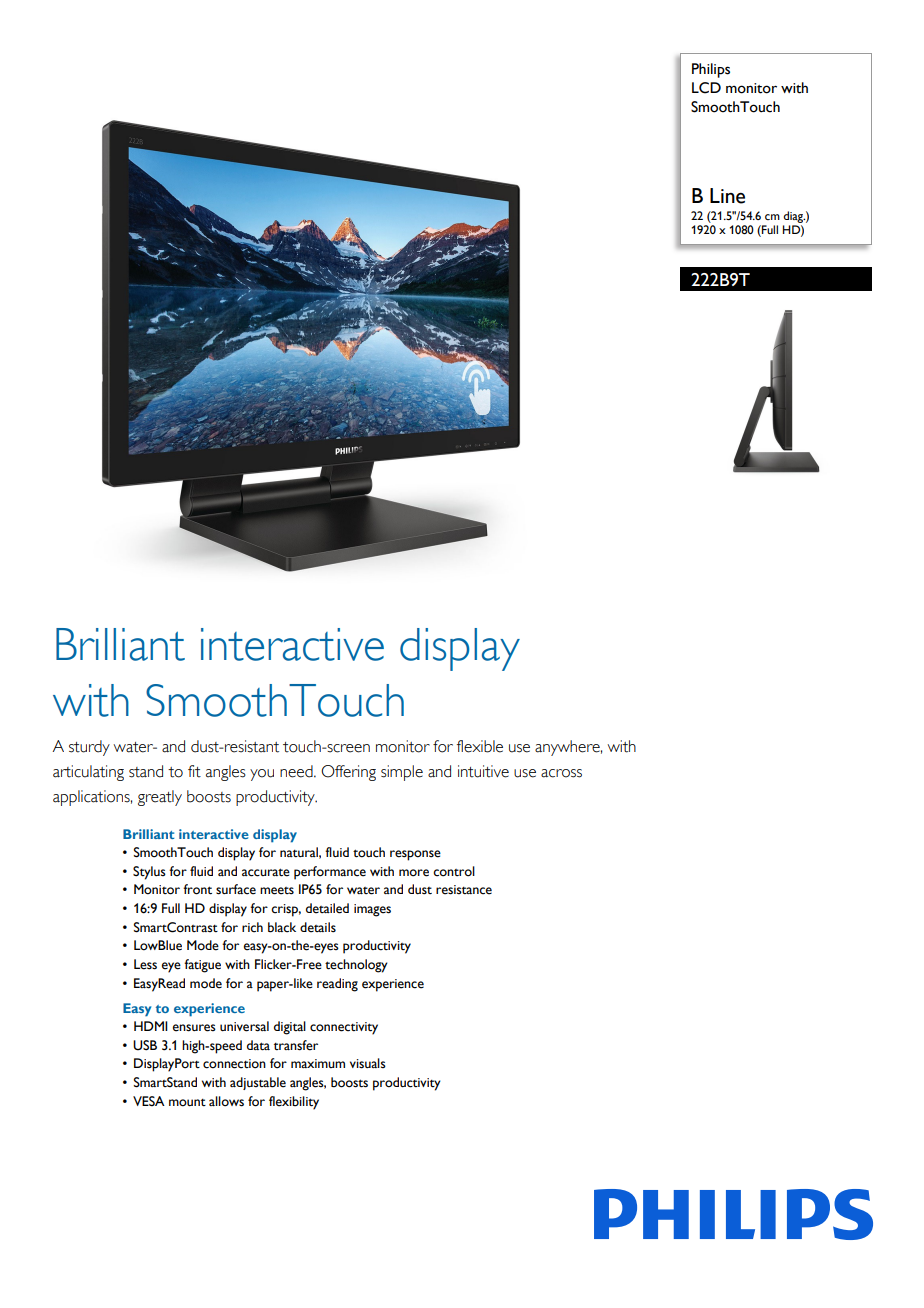 This image has width=924, height=1308. I want to click on simple, so click(402, 773).
